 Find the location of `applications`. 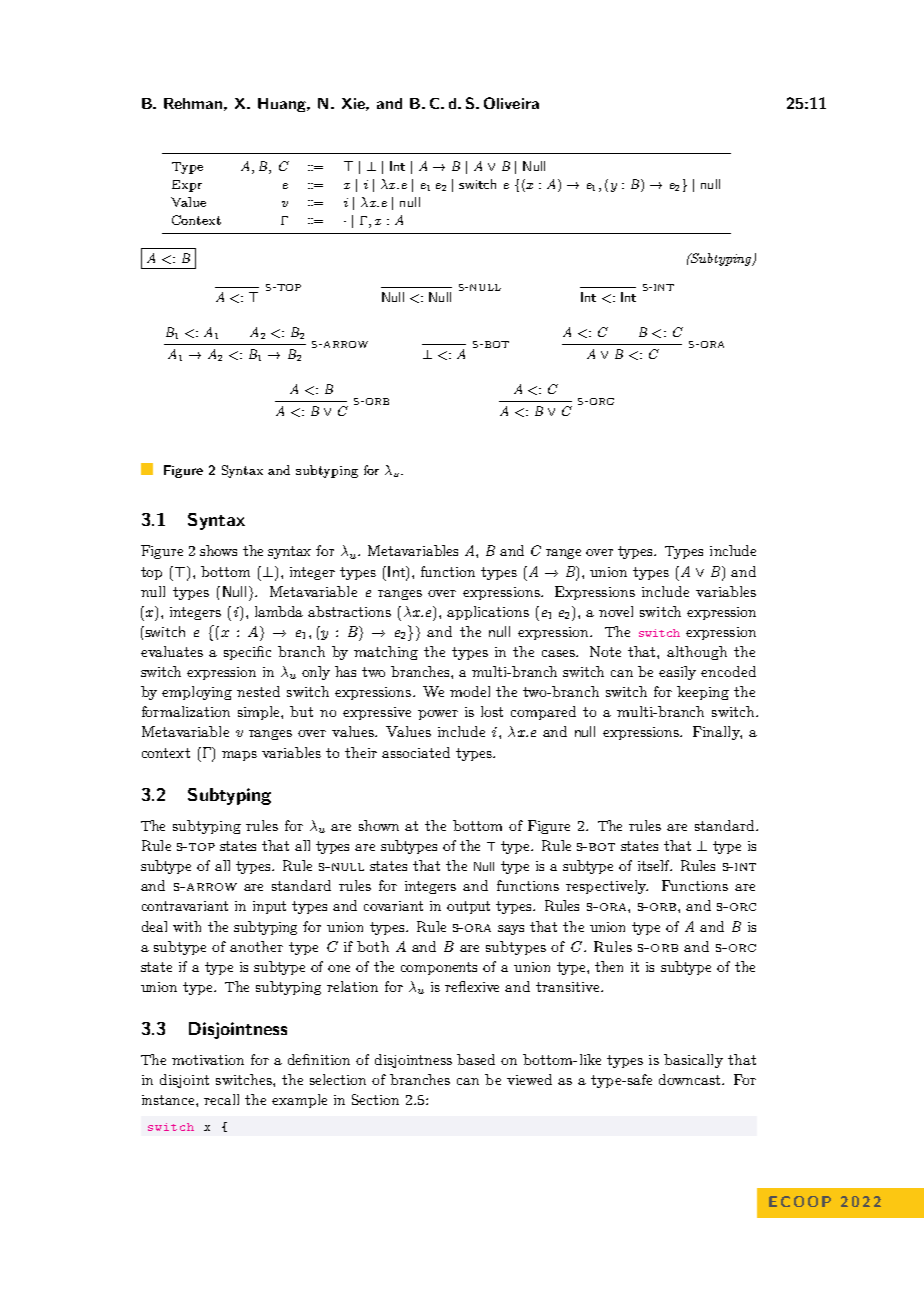

applications is located at coordinates (488, 613).
